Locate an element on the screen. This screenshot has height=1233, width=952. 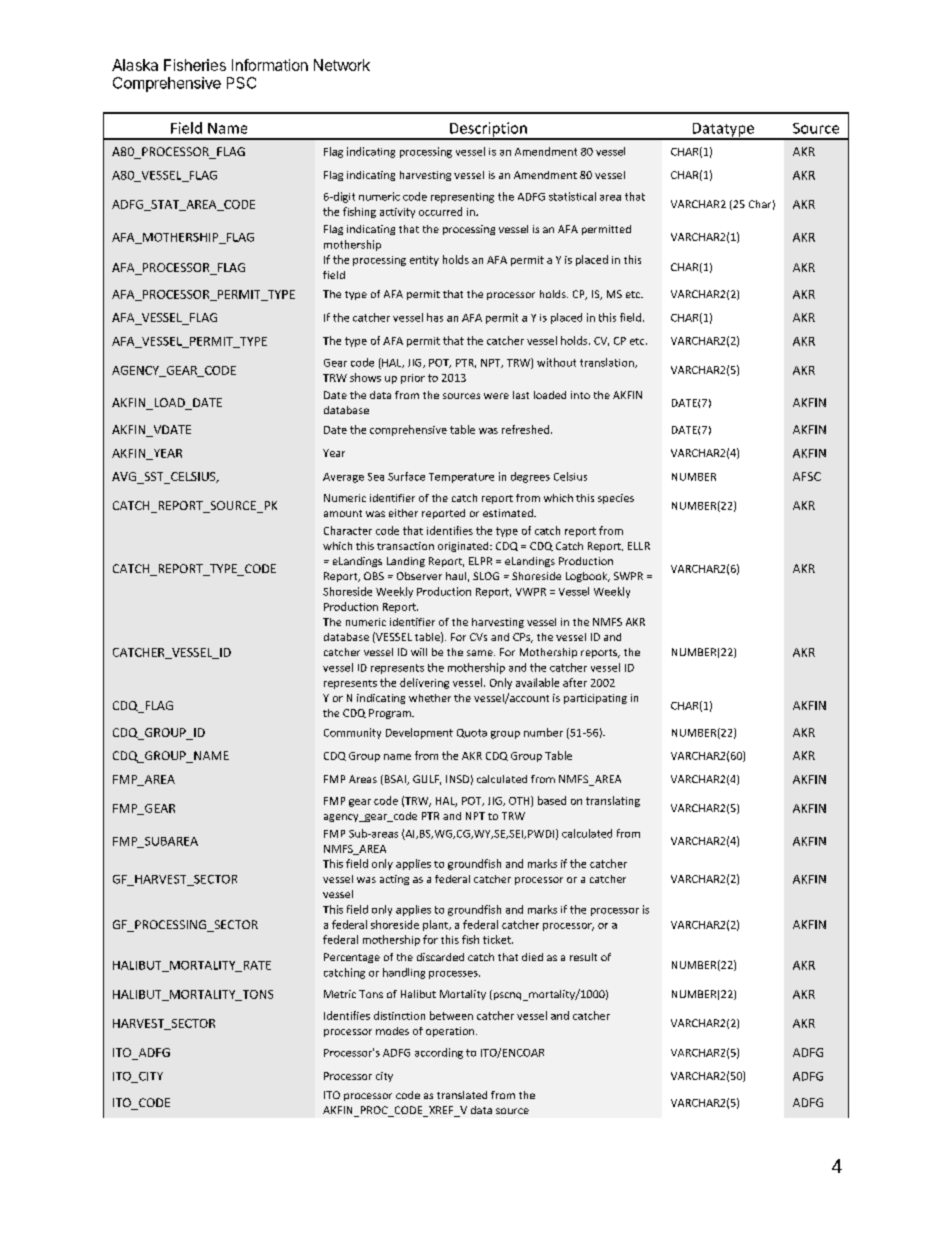
Network is located at coordinates (342, 65).
